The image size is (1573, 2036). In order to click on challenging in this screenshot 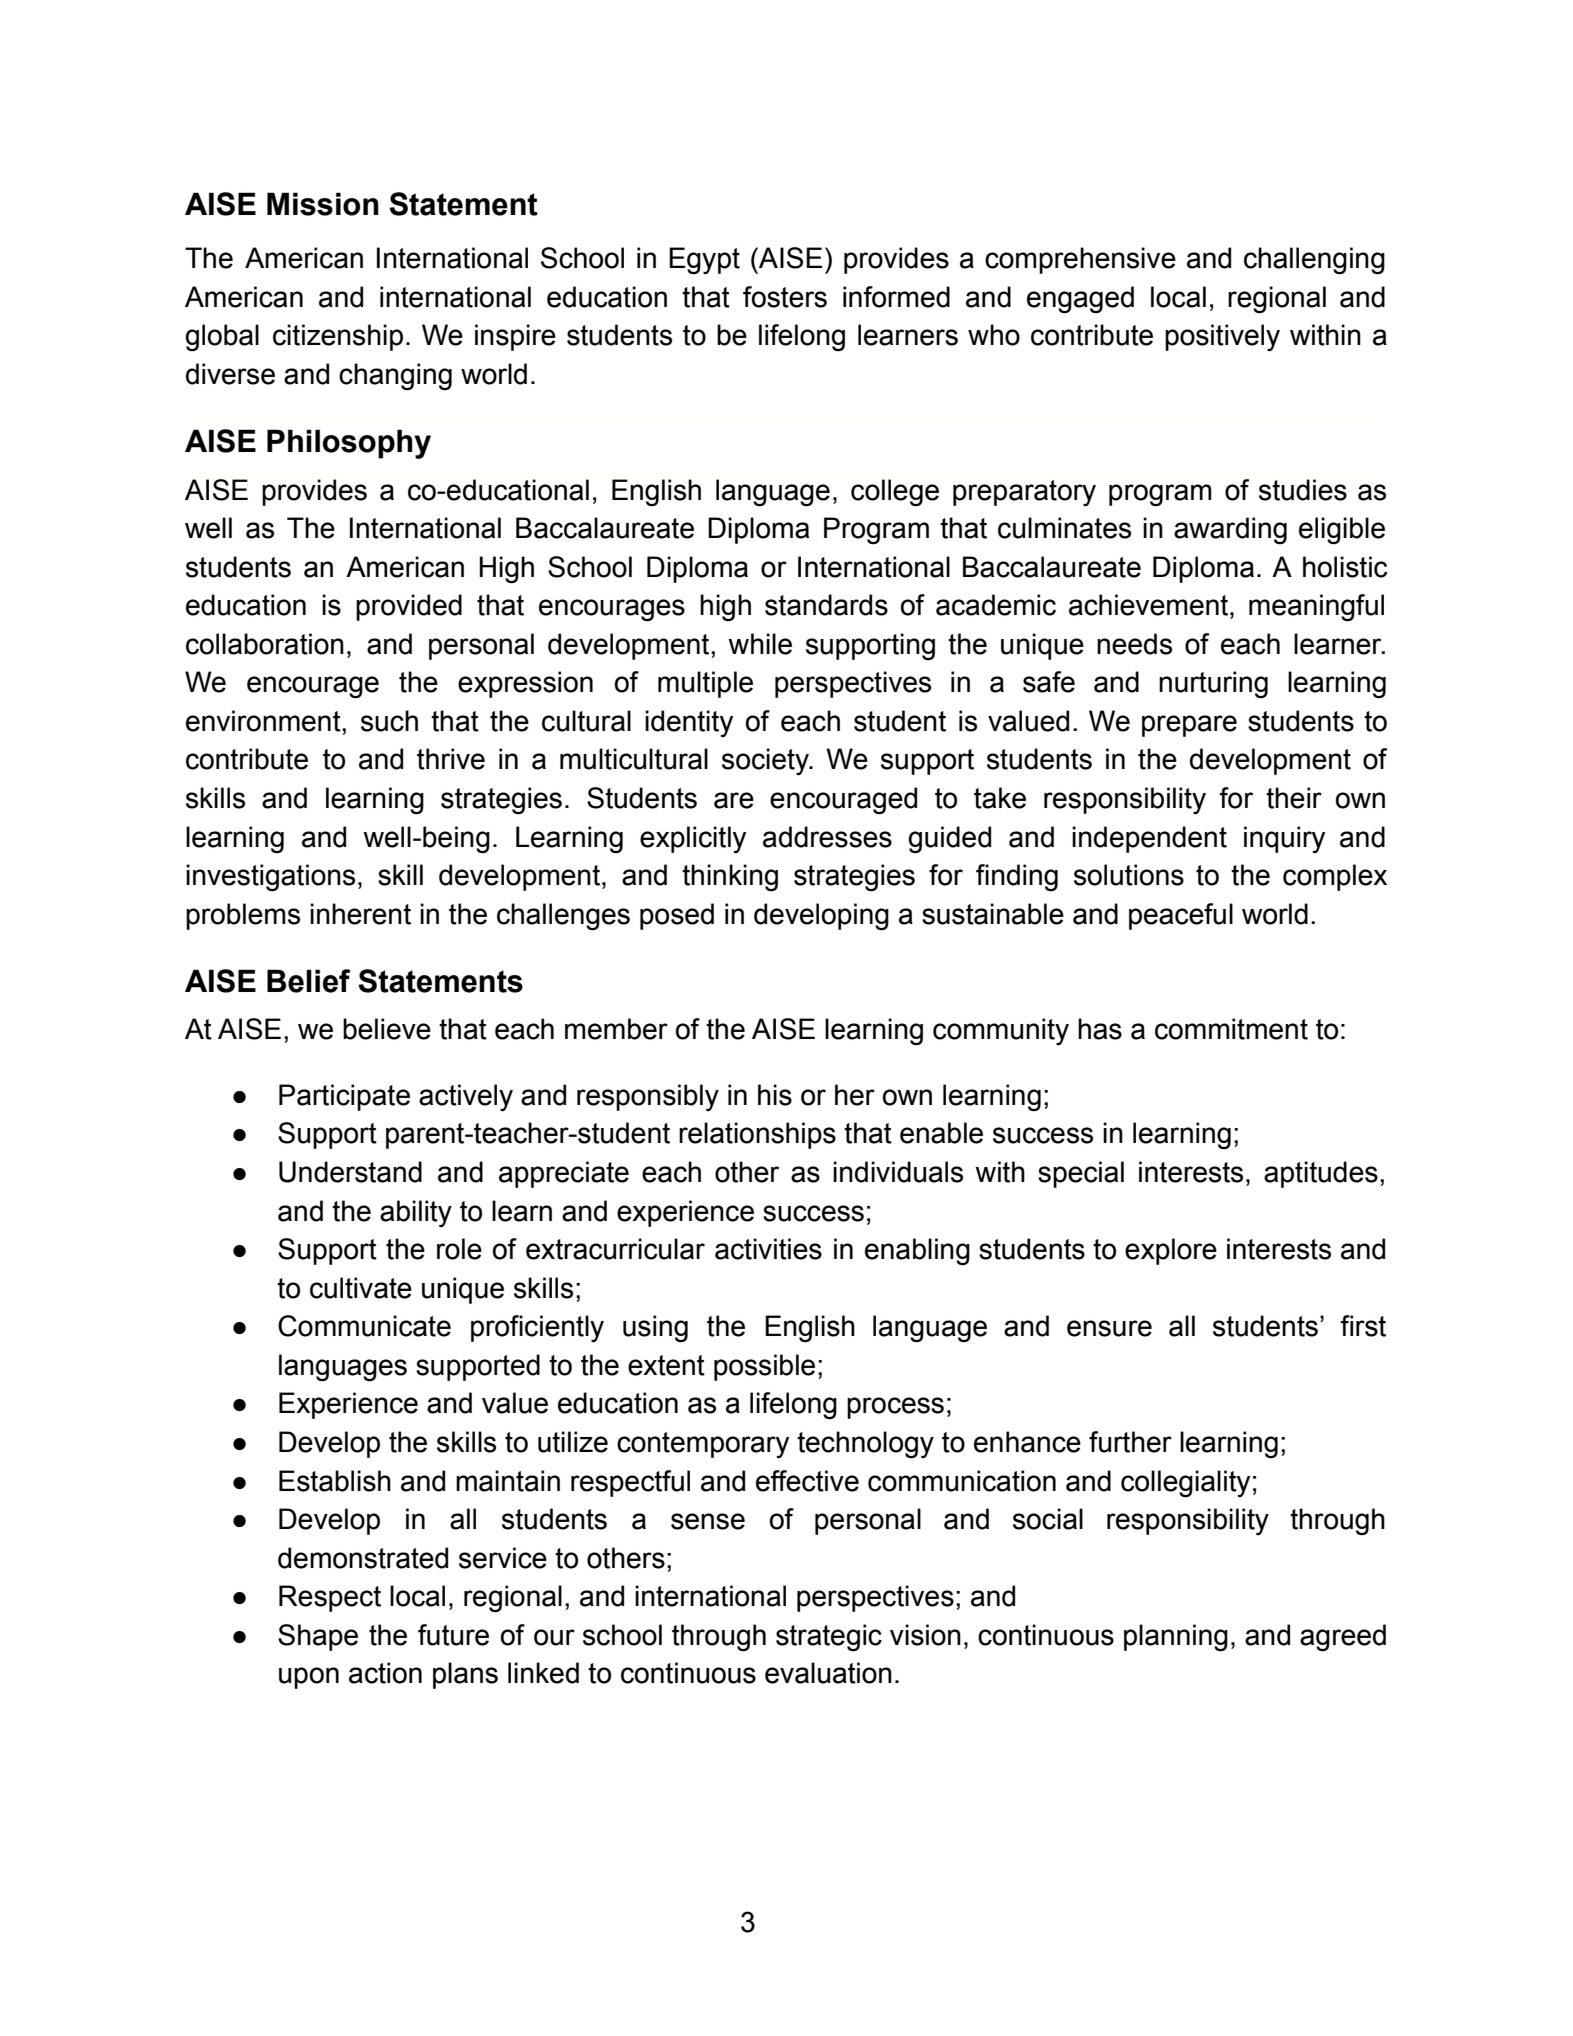, I will do `click(1314, 261)`.
